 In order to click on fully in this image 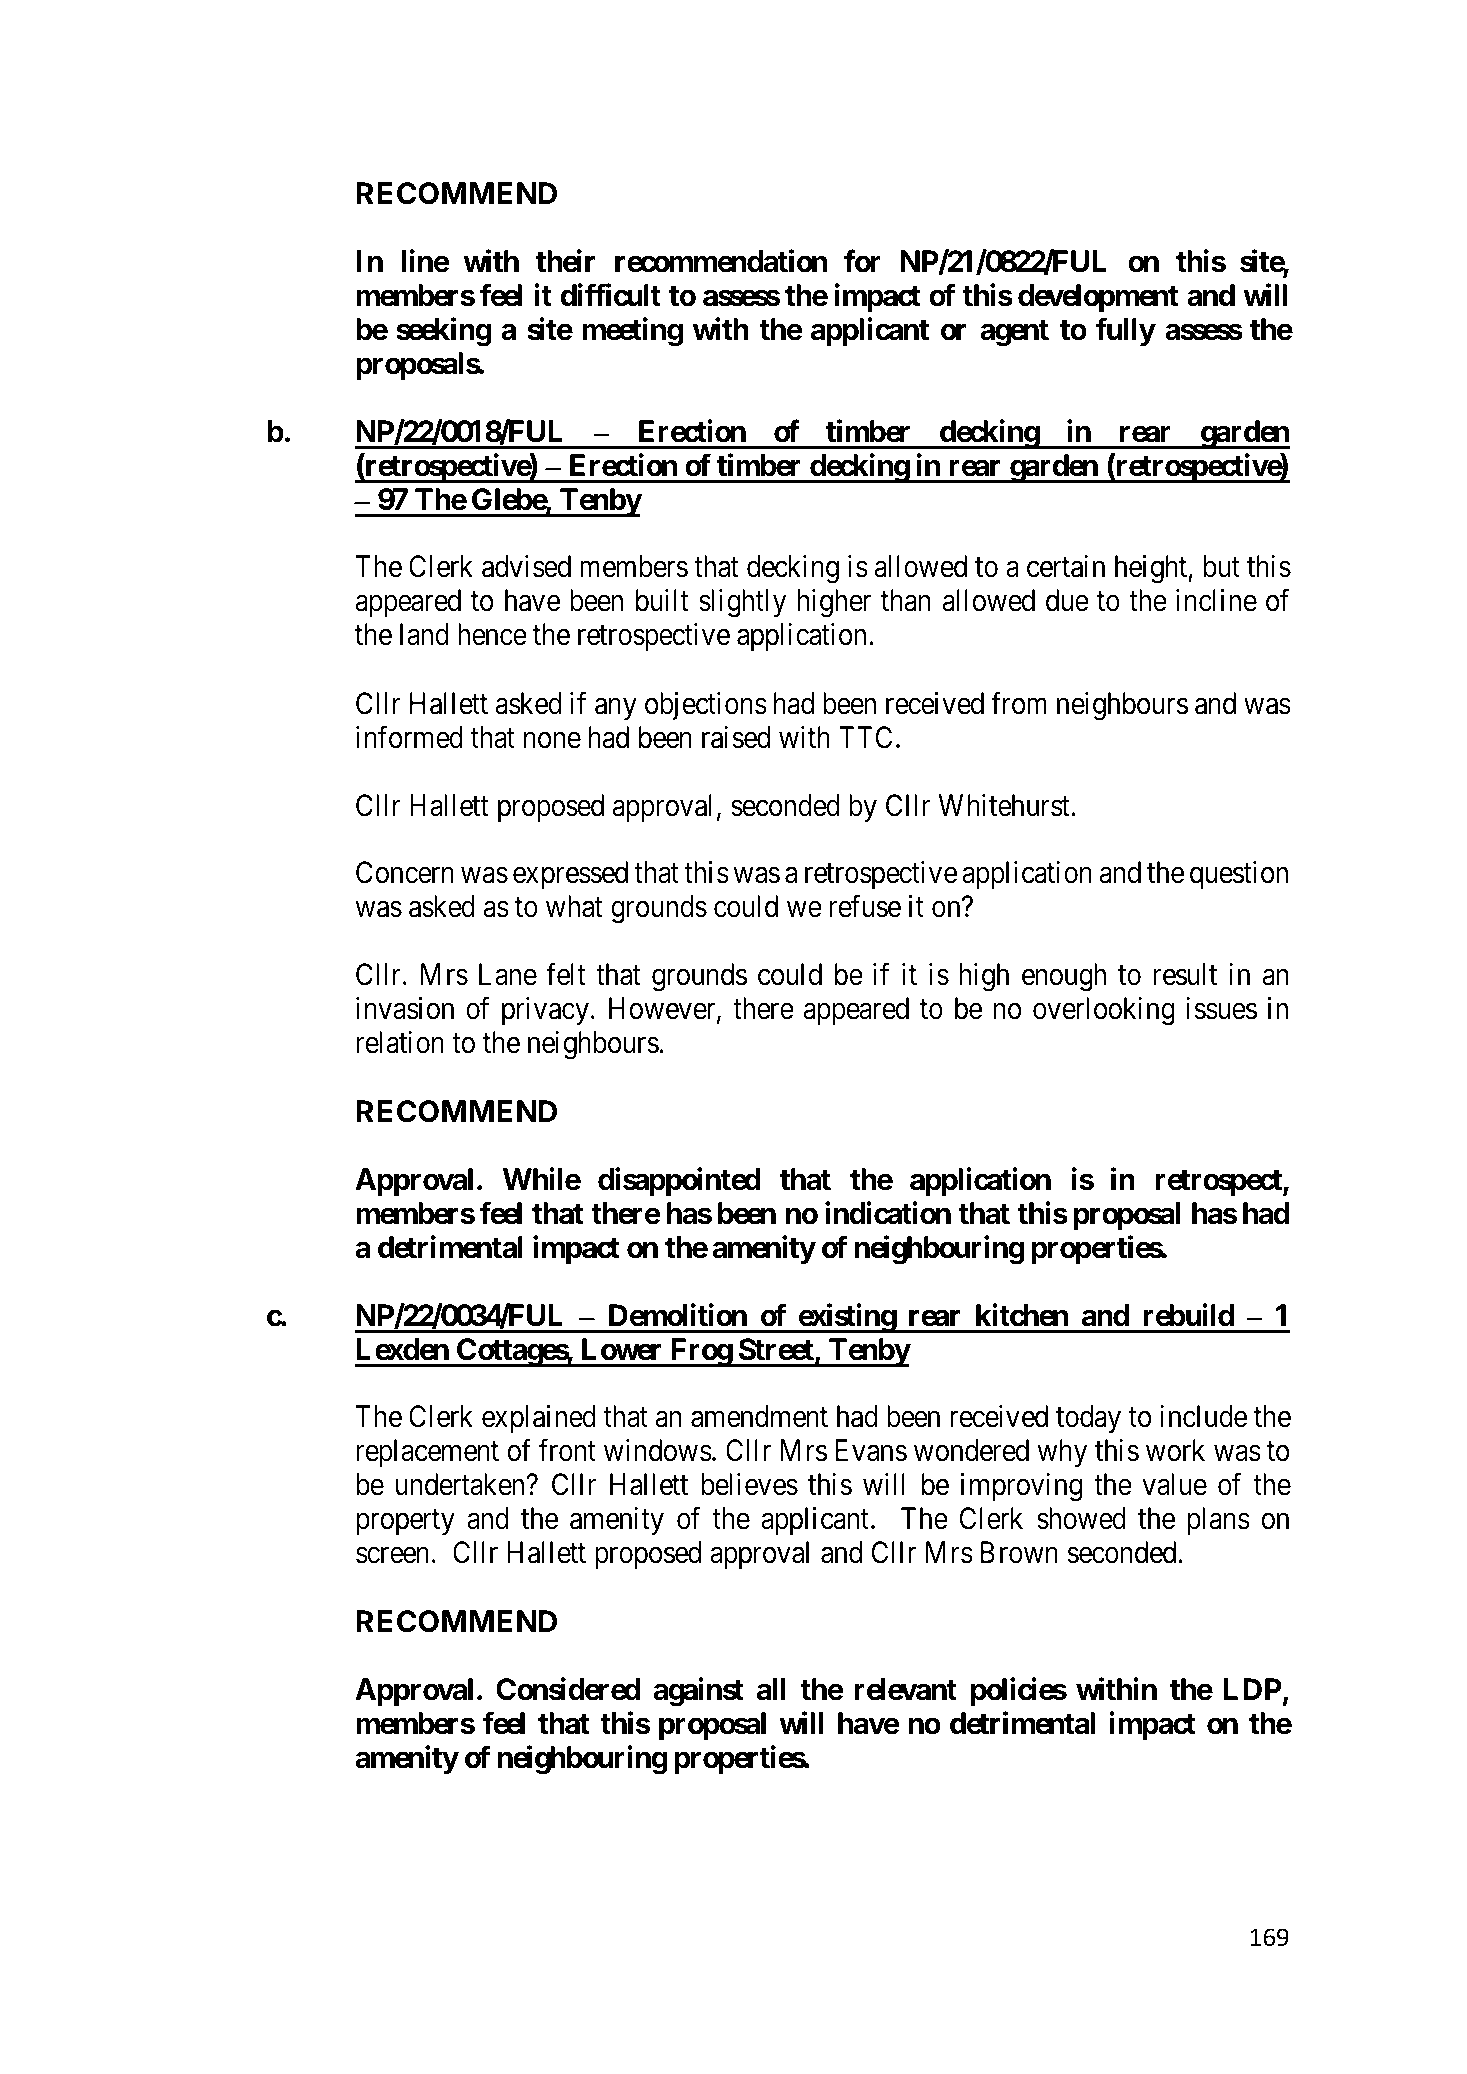, I will do `click(1125, 332)`.
